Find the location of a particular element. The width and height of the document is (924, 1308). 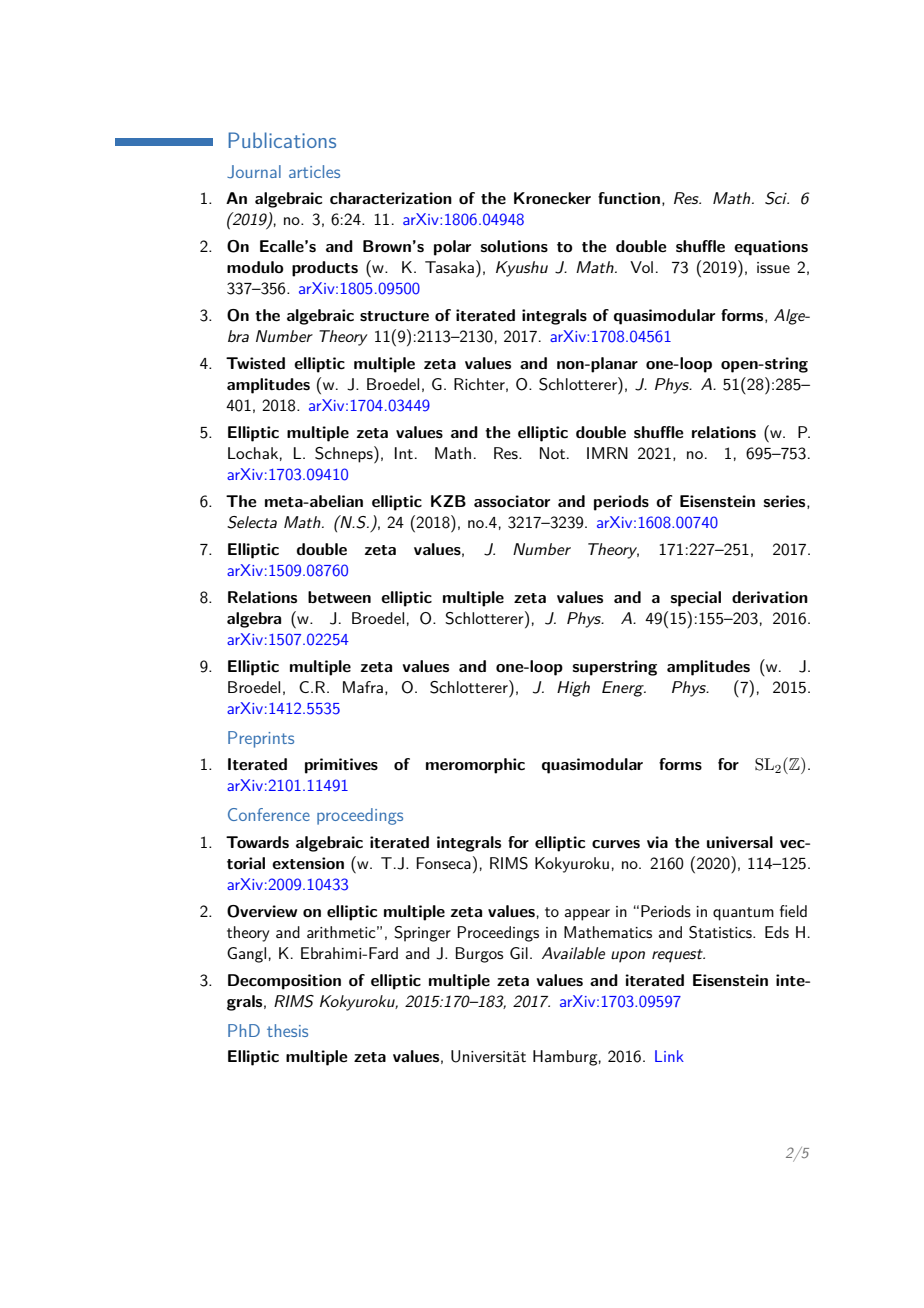

thesis is located at coordinates (287, 1030).
